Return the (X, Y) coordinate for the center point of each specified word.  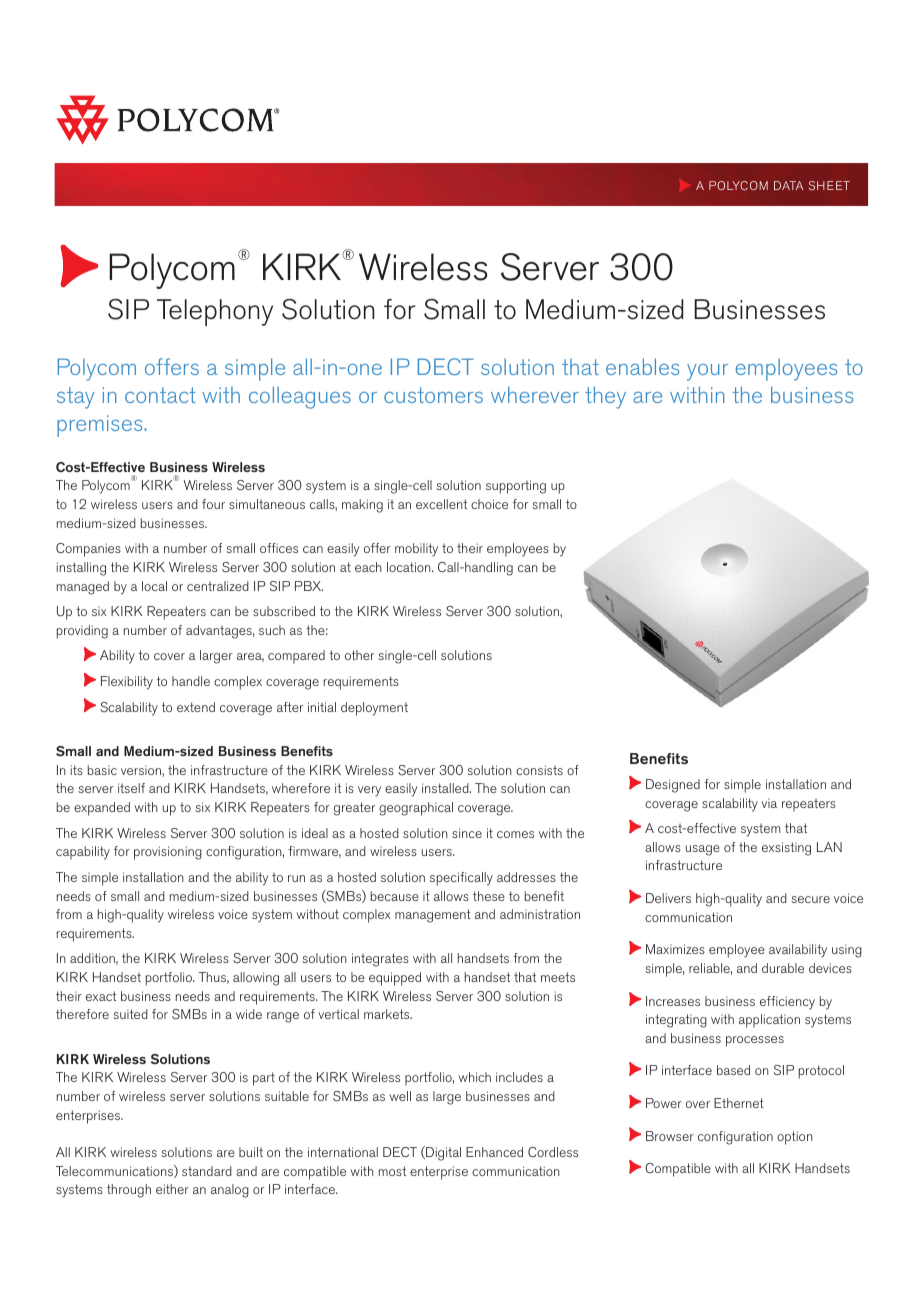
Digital (442, 1153)
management (433, 916)
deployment (374, 709)
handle (191, 681)
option (795, 1138)
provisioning (168, 853)
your (707, 372)
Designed (673, 786)
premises (101, 426)
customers (433, 395)
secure (810, 899)
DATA (788, 185)
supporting (516, 487)
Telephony (215, 312)
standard (207, 1171)
